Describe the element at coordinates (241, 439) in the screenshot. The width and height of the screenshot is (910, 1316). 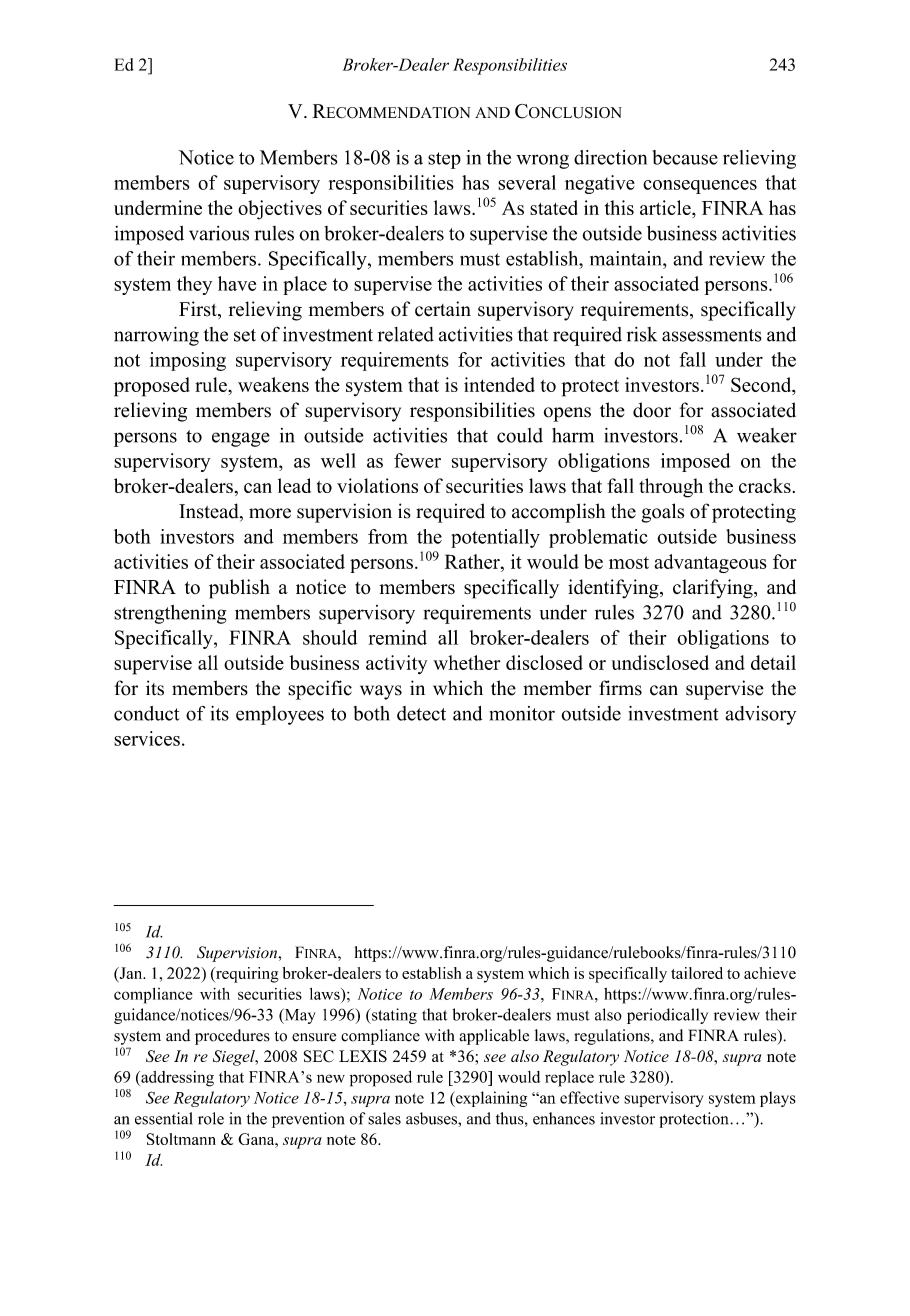
I see `engage` at that location.
